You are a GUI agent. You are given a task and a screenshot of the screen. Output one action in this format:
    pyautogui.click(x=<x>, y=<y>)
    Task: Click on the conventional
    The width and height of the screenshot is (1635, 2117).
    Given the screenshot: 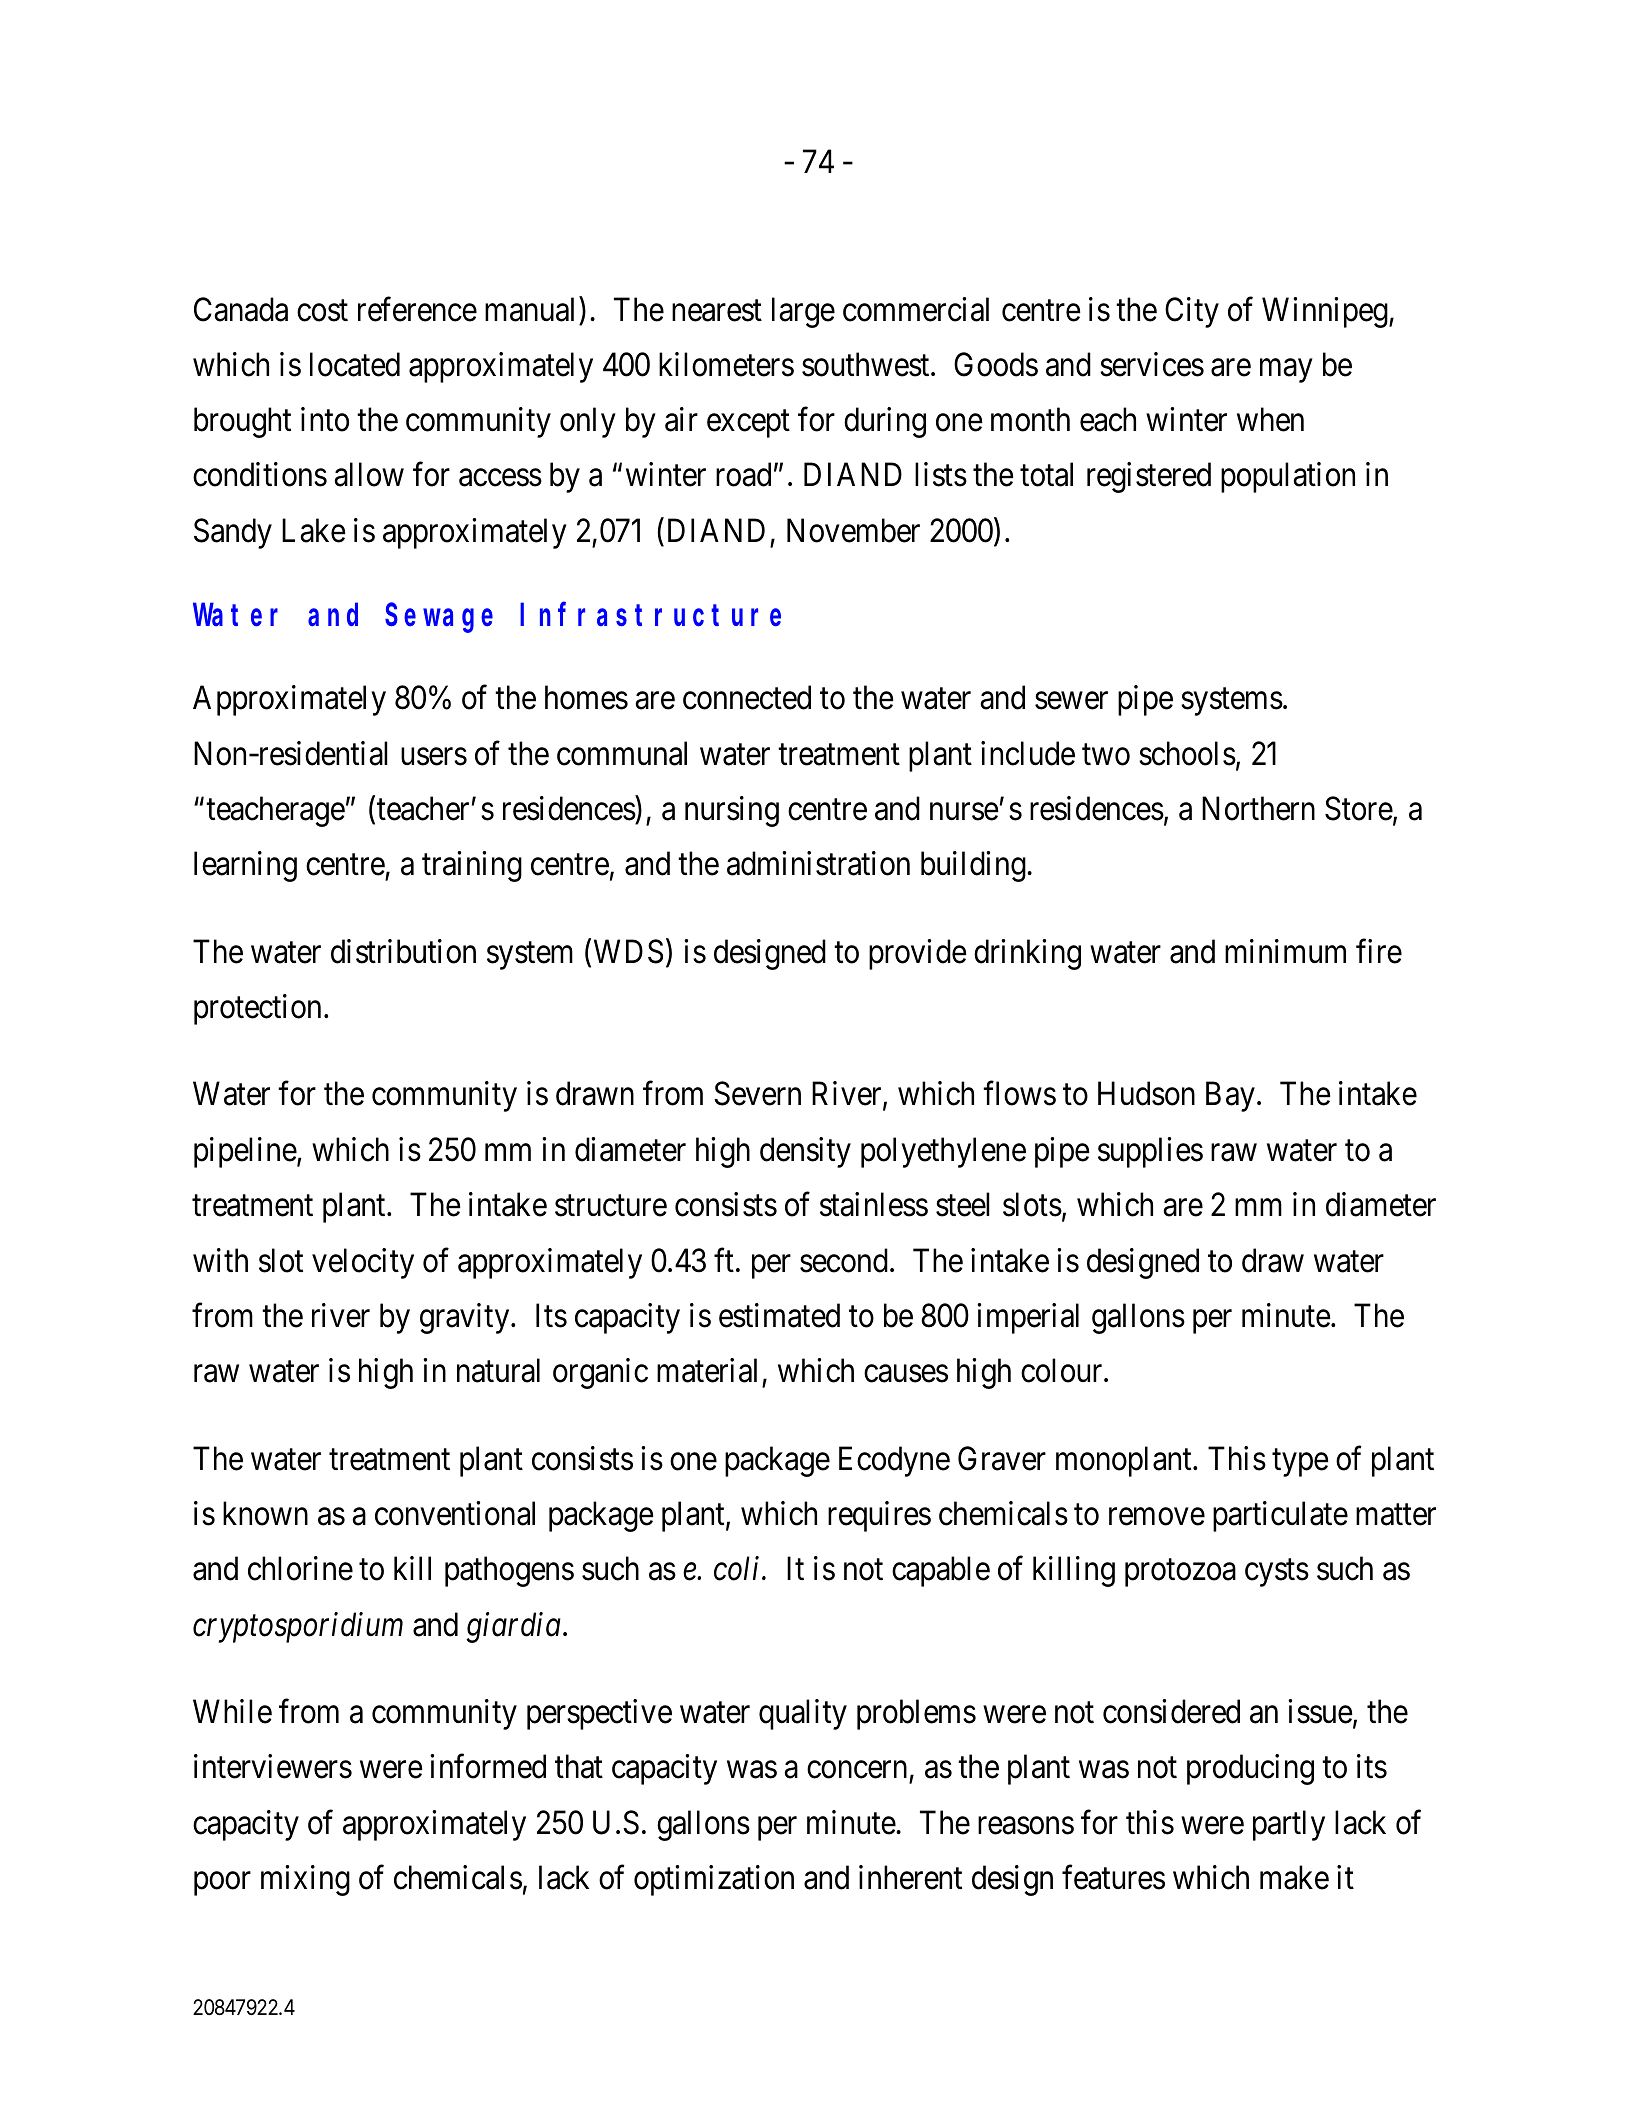 What is the action you would take?
    pyautogui.click(x=455, y=1513)
